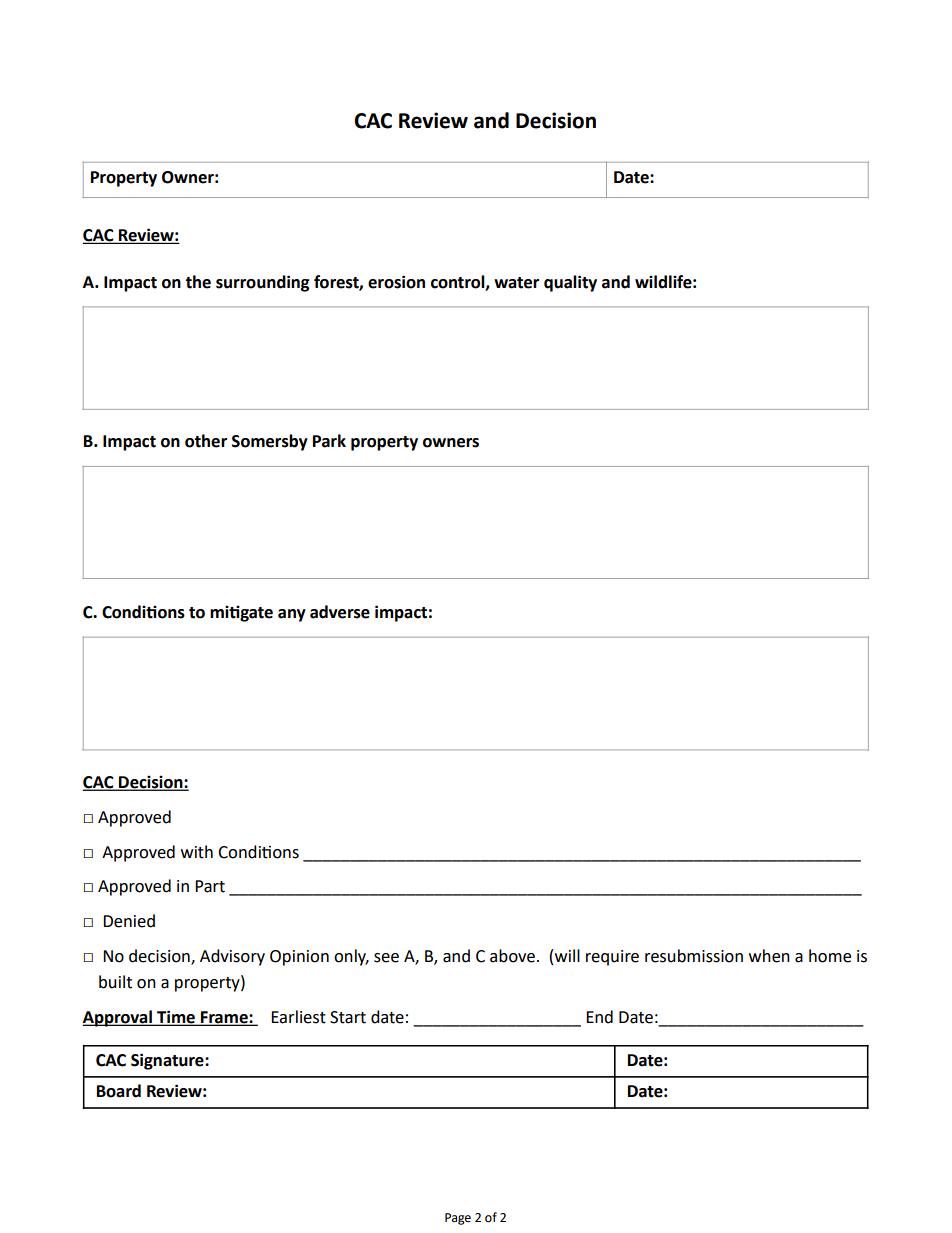 The height and width of the document is (1233, 952). Describe the element at coordinates (769, 956) in the document. I see `when` at that location.
